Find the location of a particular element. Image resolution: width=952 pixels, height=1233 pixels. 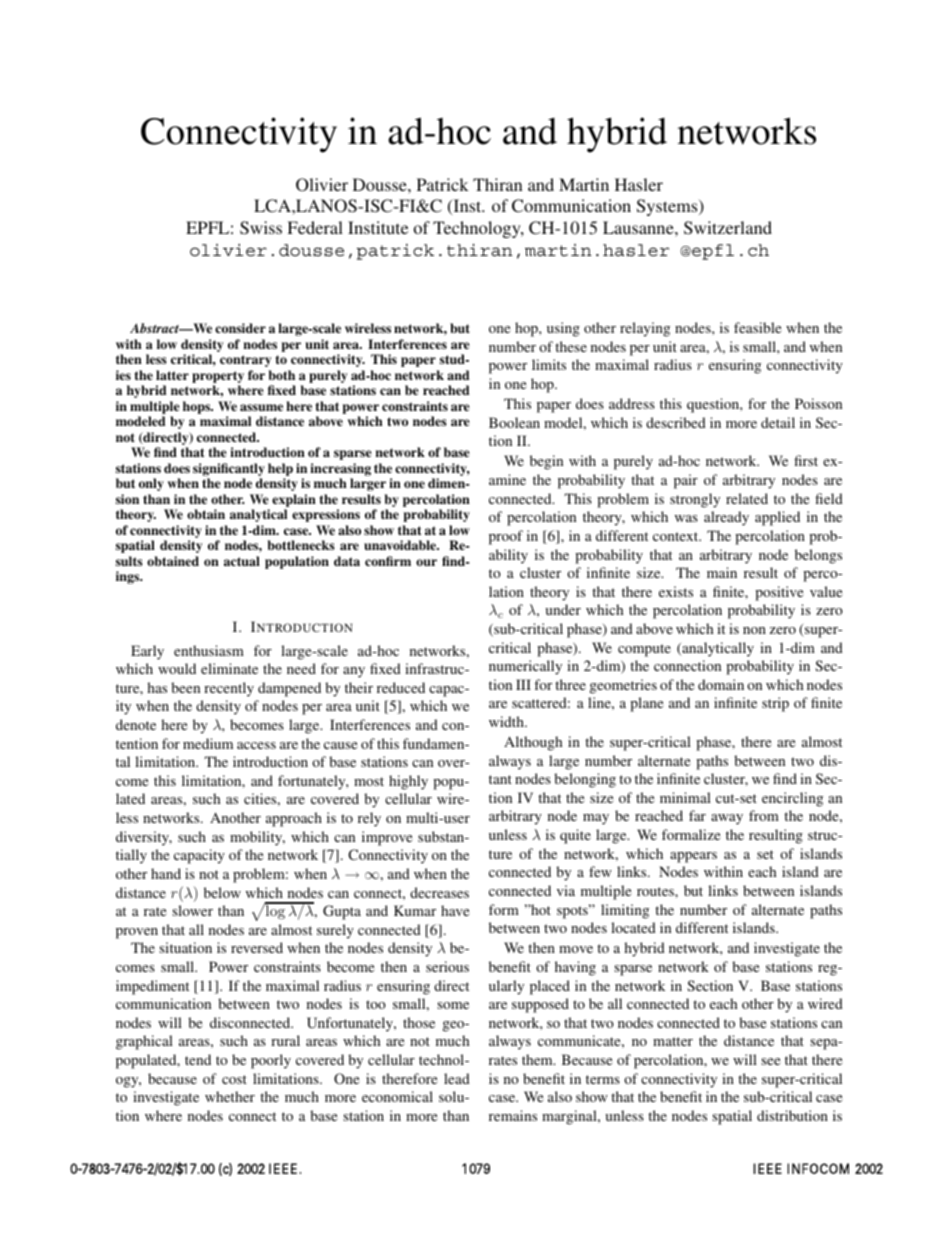

positive is located at coordinates (779, 593).
